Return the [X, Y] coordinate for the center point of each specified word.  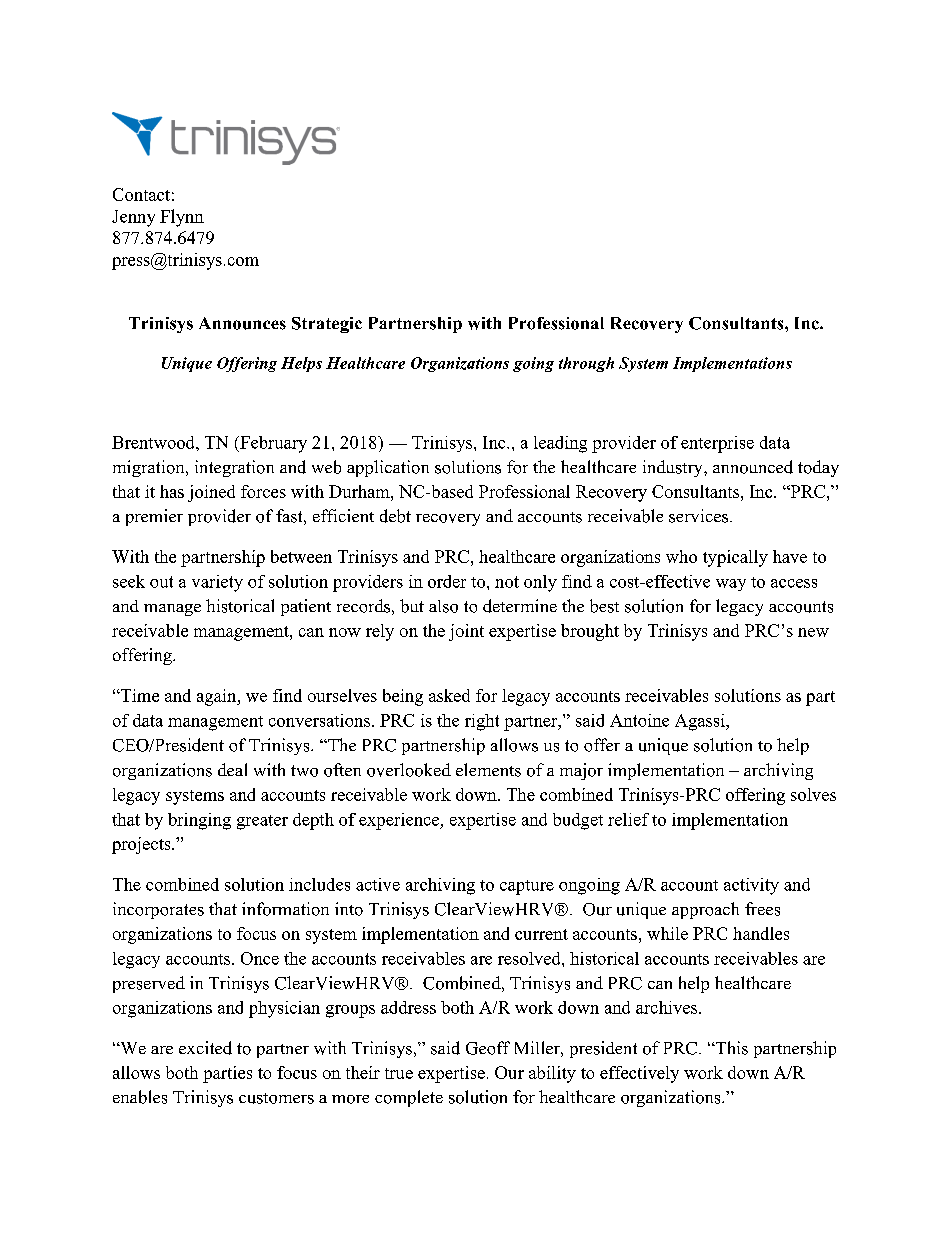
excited [205, 1048]
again [218, 697]
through [586, 364]
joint [466, 632]
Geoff [488, 1048]
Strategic [327, 325]
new [813, 632]
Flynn [182, 218]
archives [668, 1007]
